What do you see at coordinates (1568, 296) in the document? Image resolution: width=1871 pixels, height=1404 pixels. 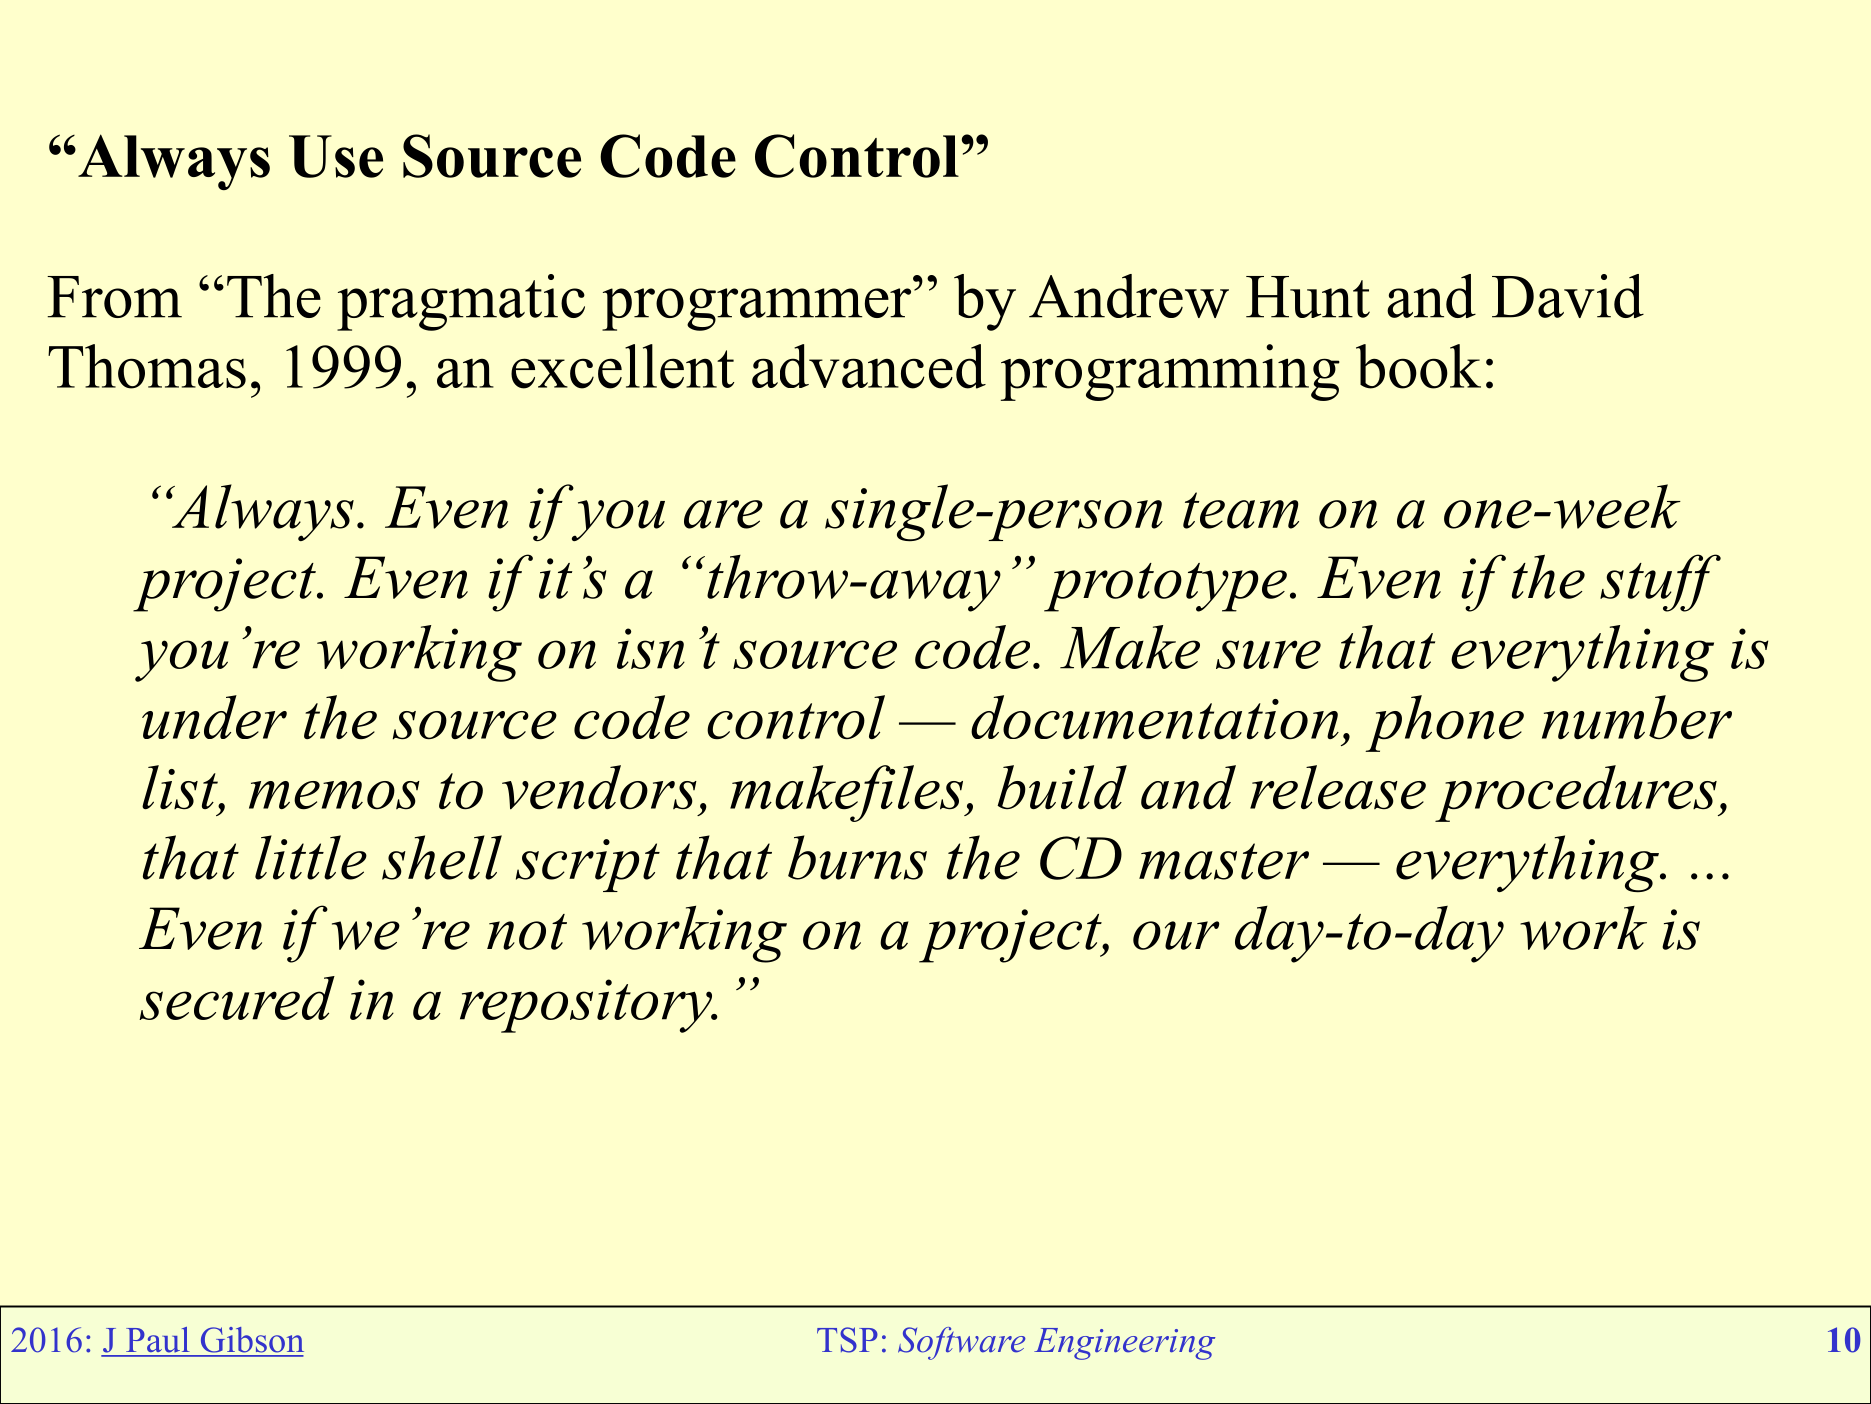 I see `David` at bounding box center [1568, 296].
